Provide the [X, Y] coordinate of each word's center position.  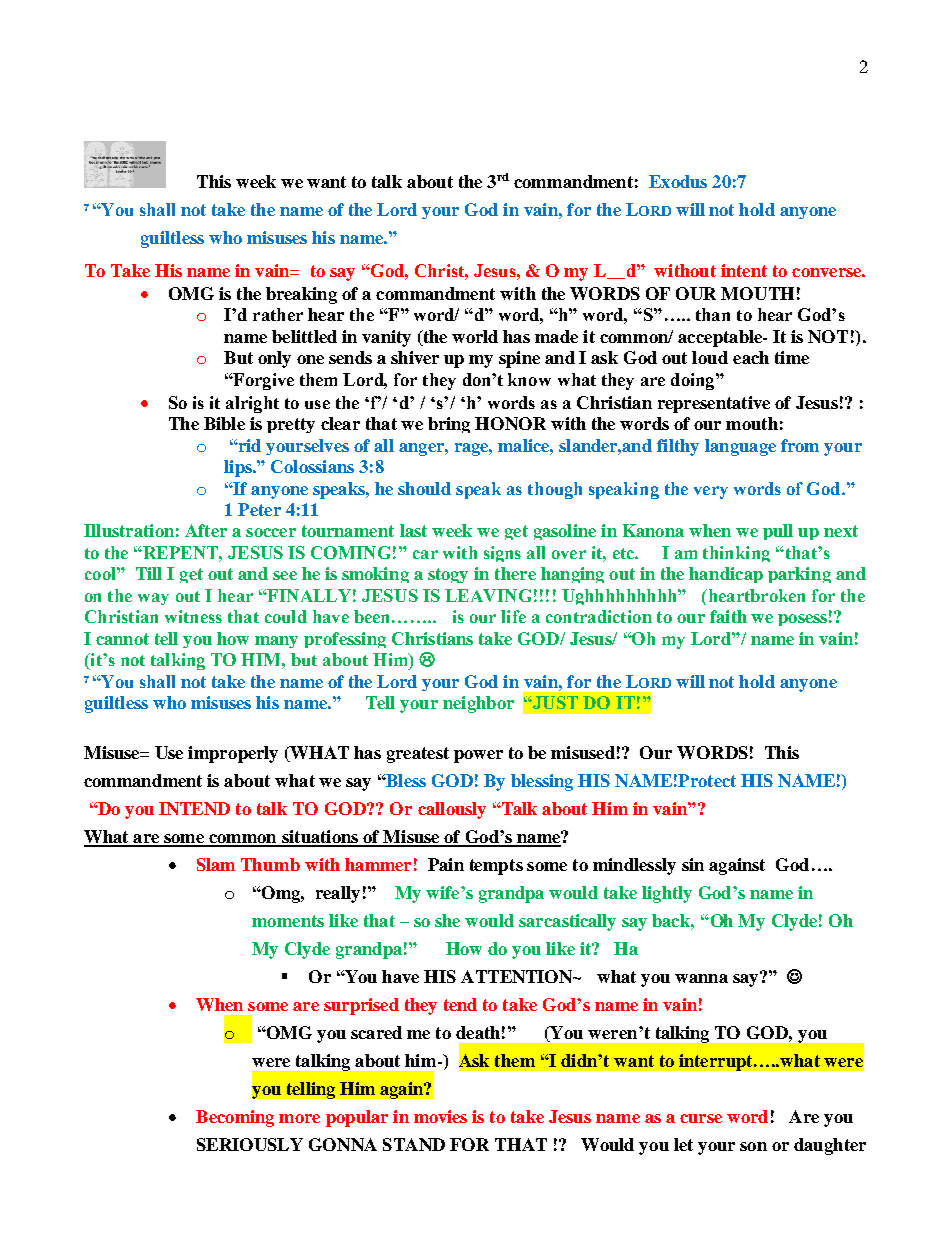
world [475, 336]
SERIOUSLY [250, 1144]
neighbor [478, 704]
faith [728, 616]
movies [440, 1116]
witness [193, 616]
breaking [301, 295]
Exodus [678, 181]
